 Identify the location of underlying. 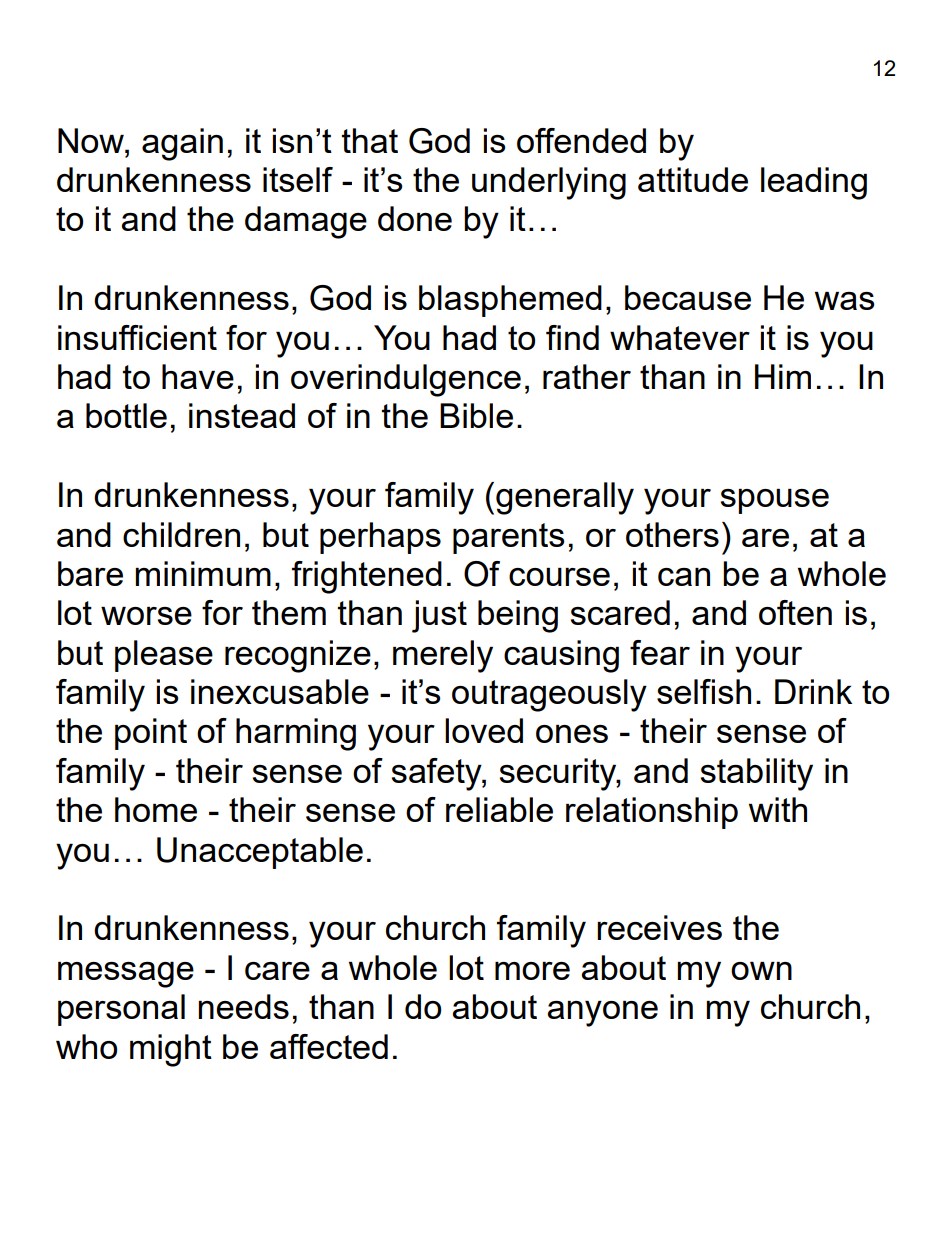
(549, 183).
